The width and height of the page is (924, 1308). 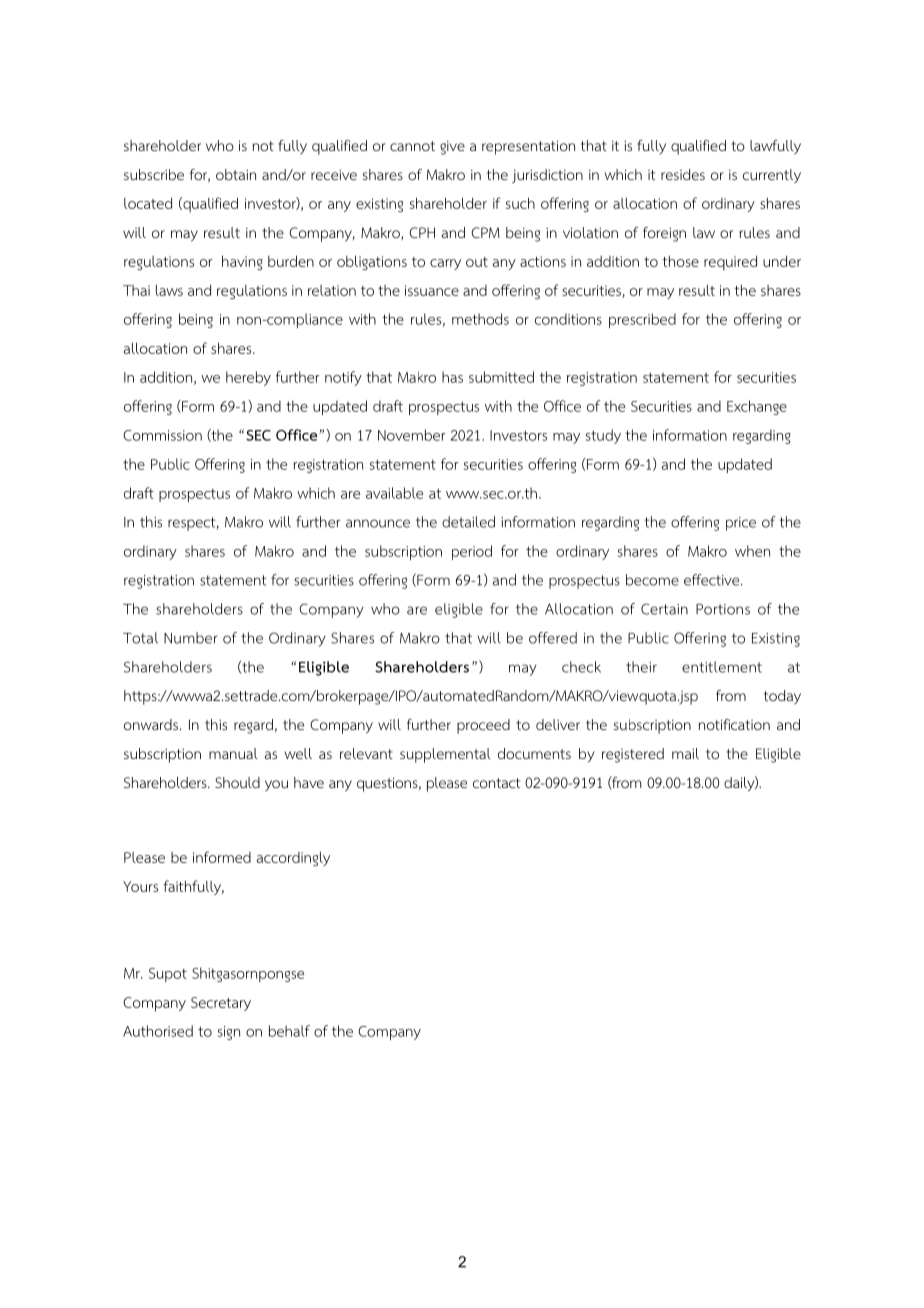 I want to click on period, so click(x=472, y=552).
